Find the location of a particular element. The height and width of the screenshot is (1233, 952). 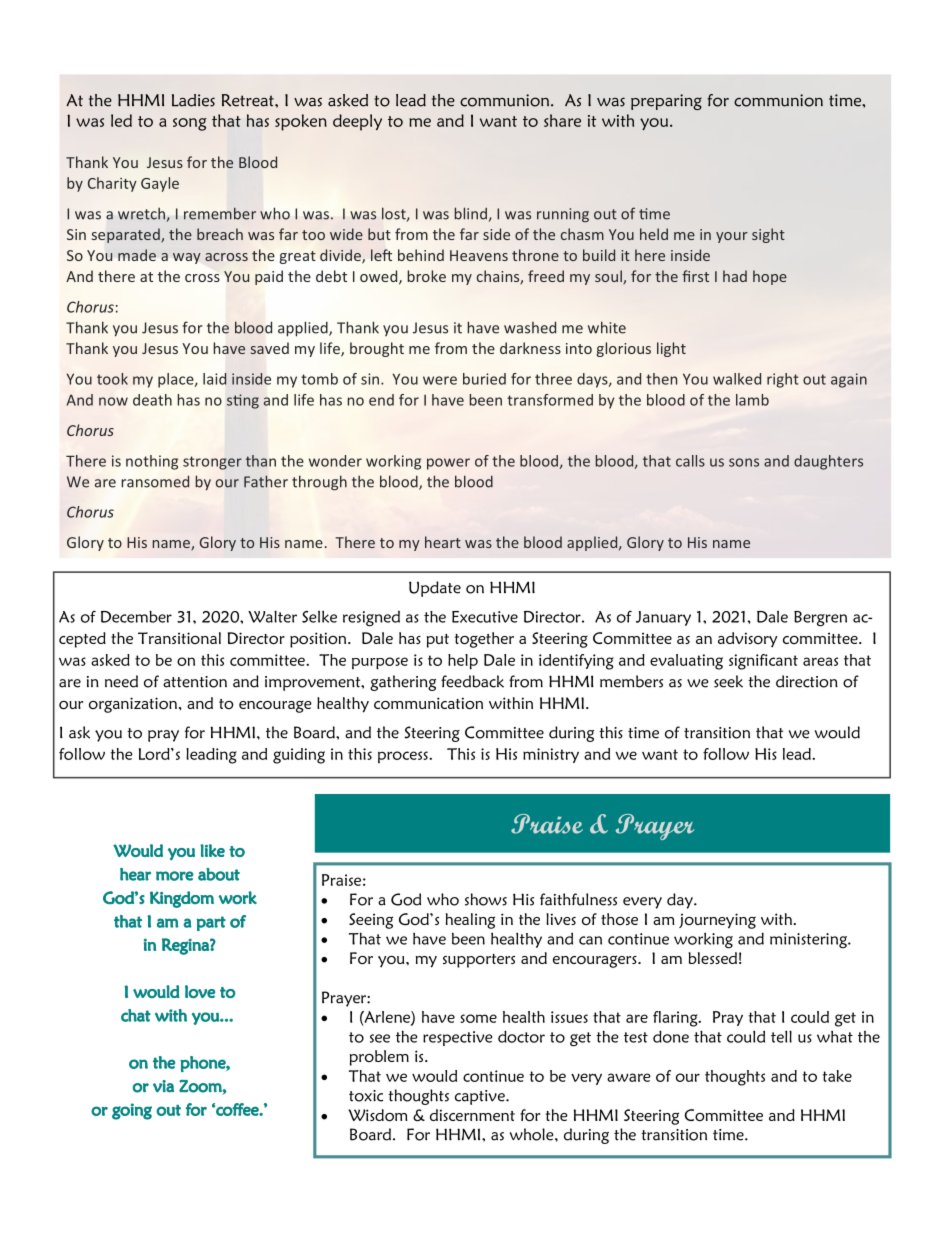

captive is located at coordinates (481, 1097).
